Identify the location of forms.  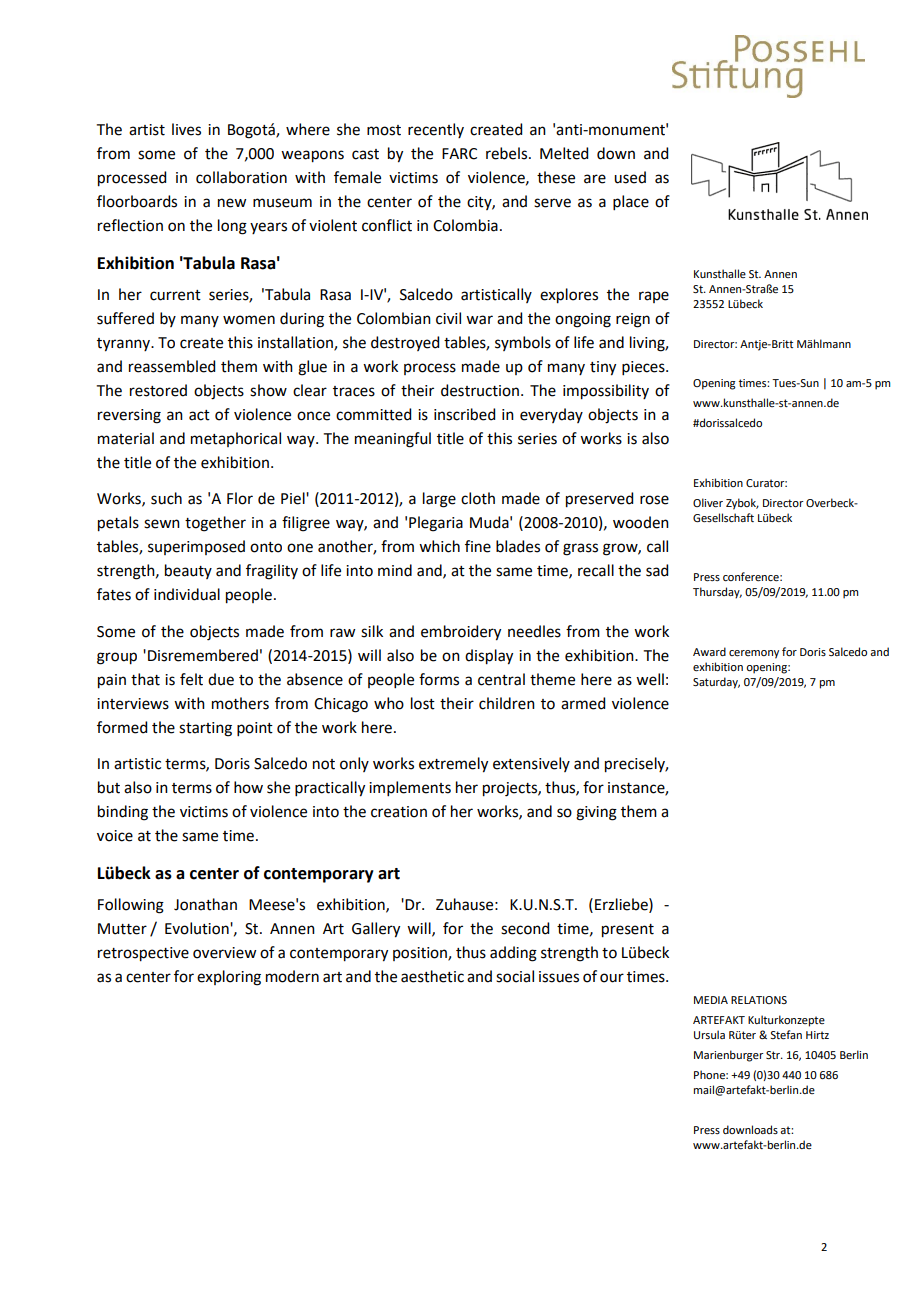
(439, 679).
